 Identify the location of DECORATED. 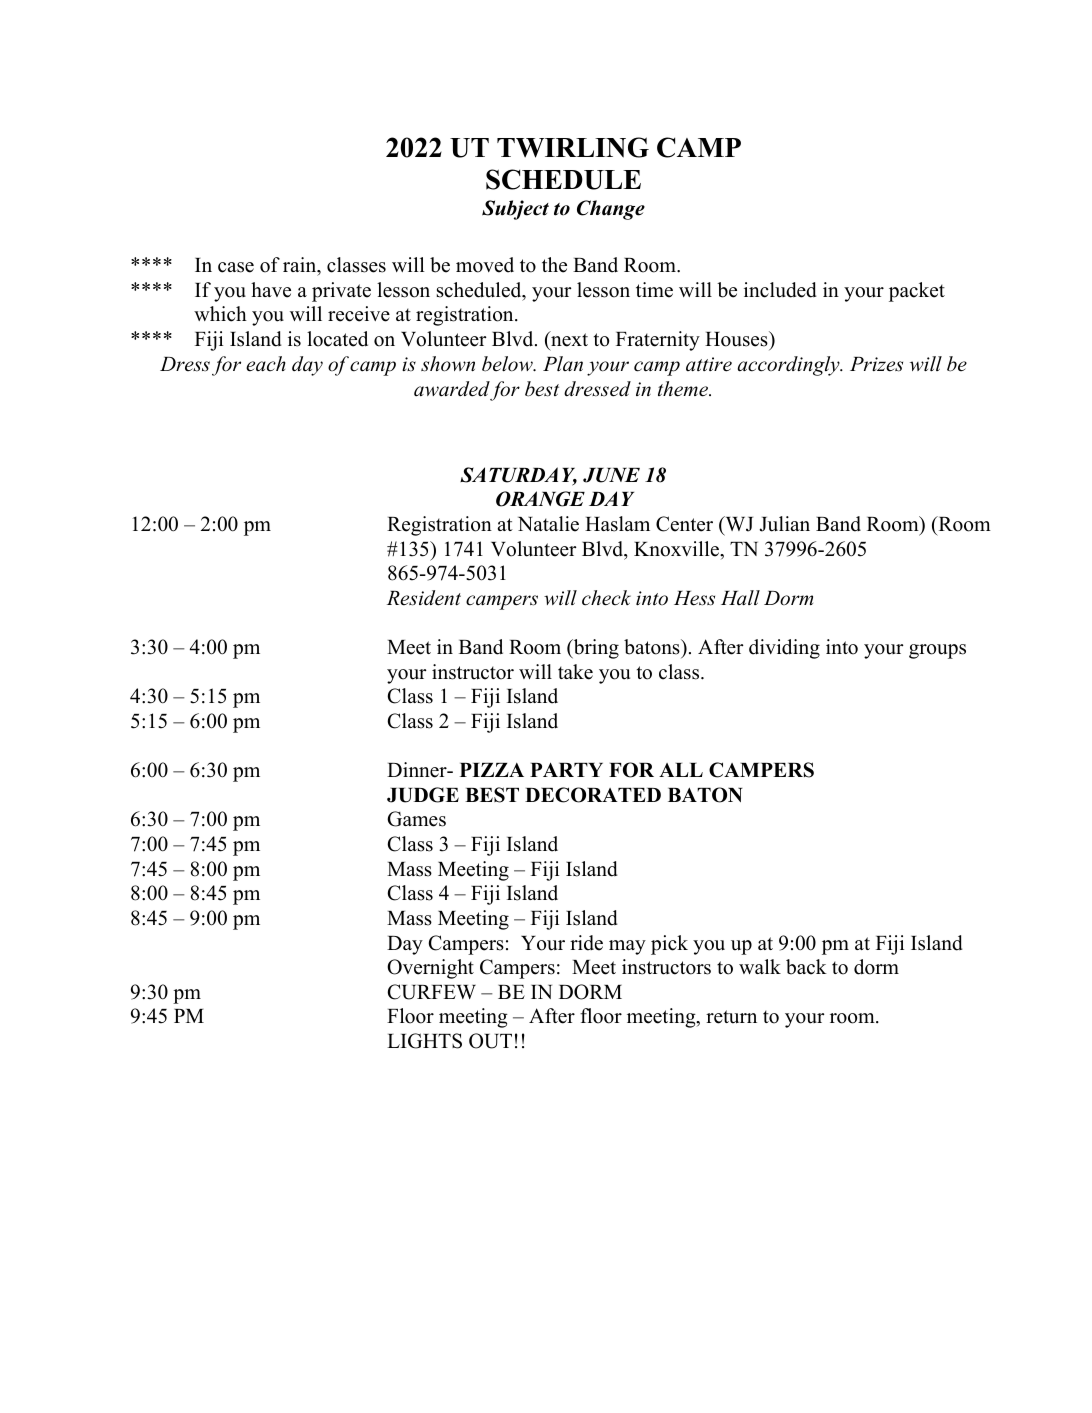
(593, 795).
